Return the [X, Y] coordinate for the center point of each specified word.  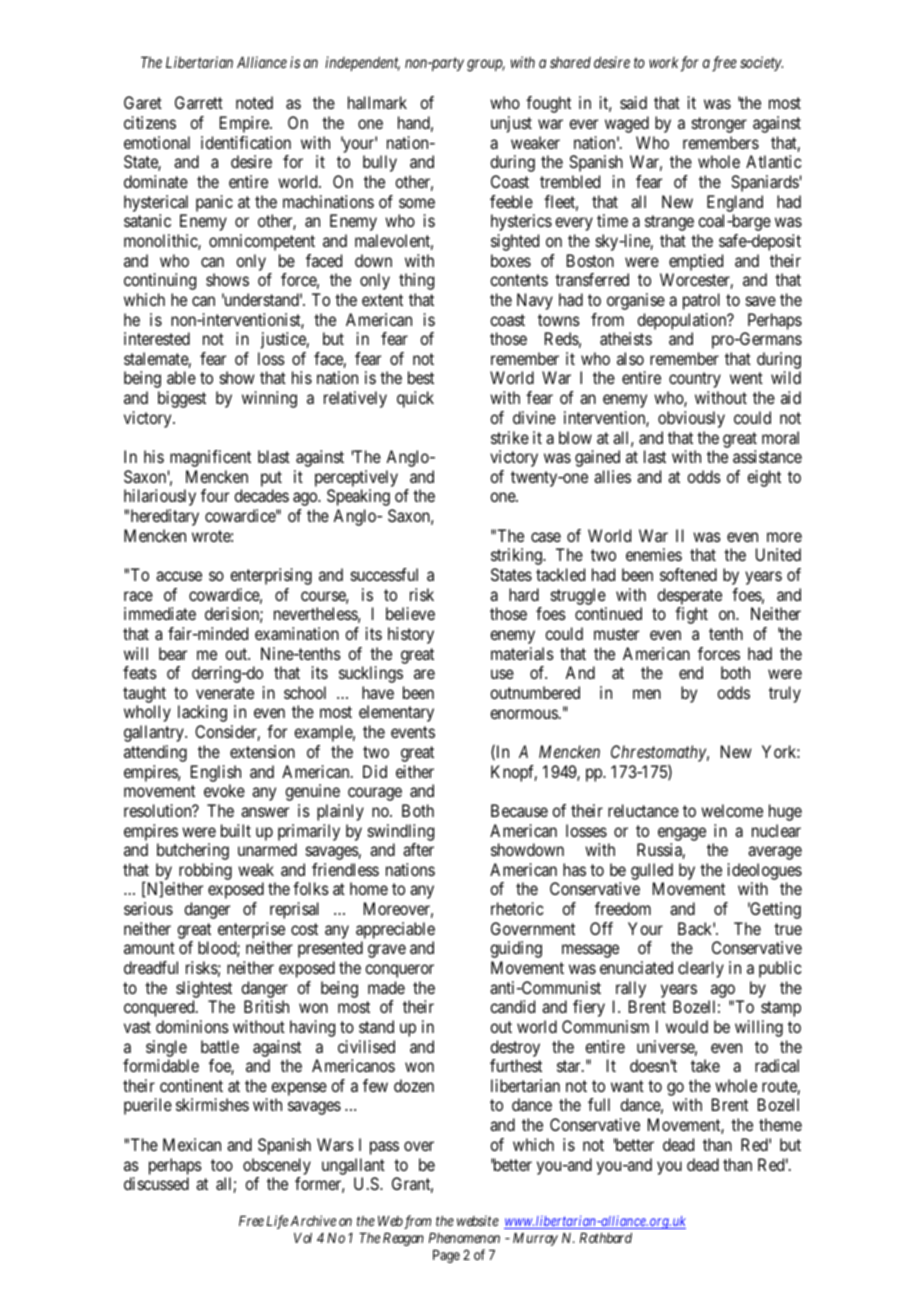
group [486, 66]
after [418, 849]
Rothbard [606, 1238]
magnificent [210, 458]
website [478, 1220]
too [222, 1165]
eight [764, 478]
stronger [719, 125]
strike [510, 437]
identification [246, 142]
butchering [193, 851]
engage [682, 834]
